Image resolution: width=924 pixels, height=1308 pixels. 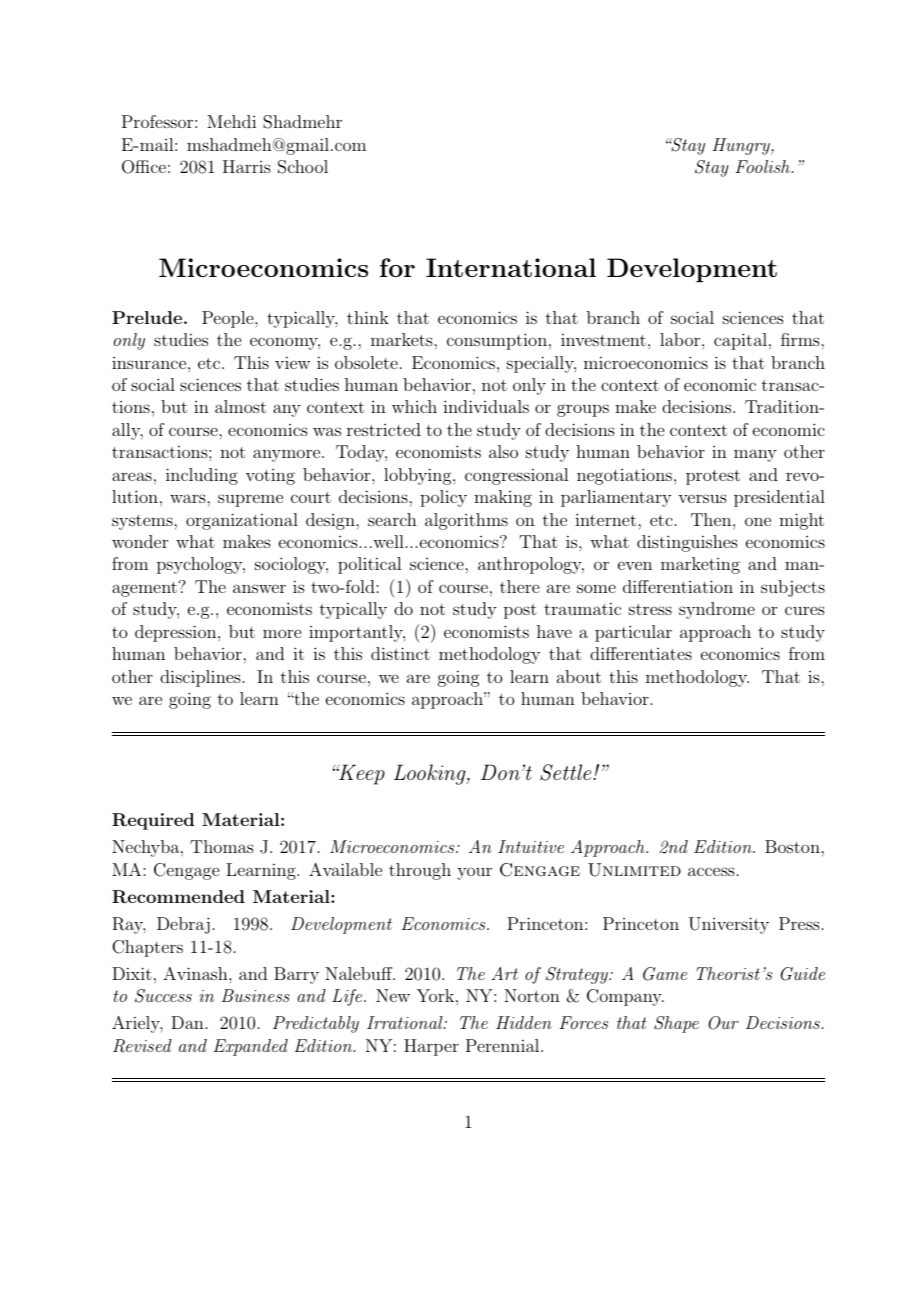 I want to click on Harris, so click(x=247, y=166).
